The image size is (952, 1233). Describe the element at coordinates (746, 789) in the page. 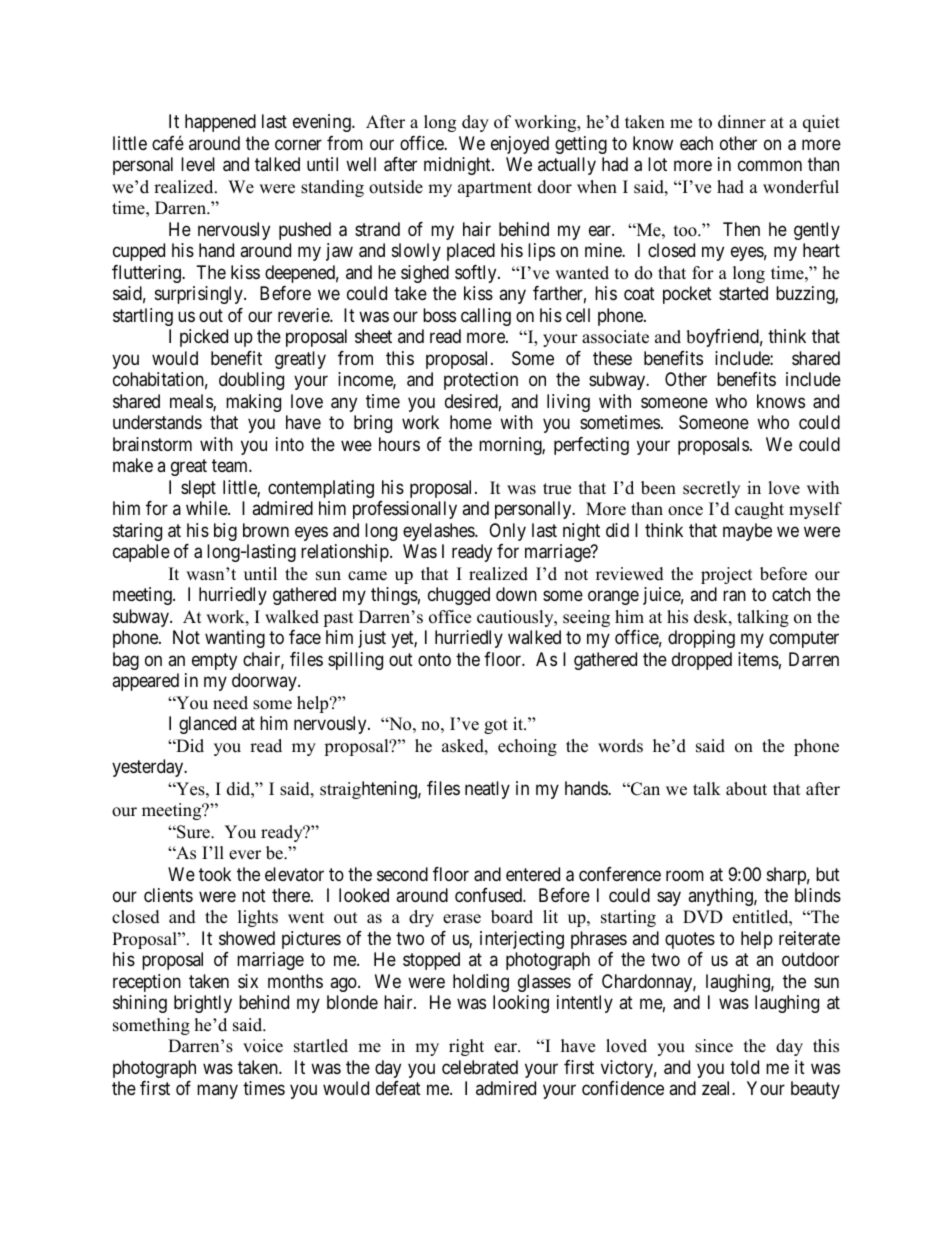

I see `about` at that location.
